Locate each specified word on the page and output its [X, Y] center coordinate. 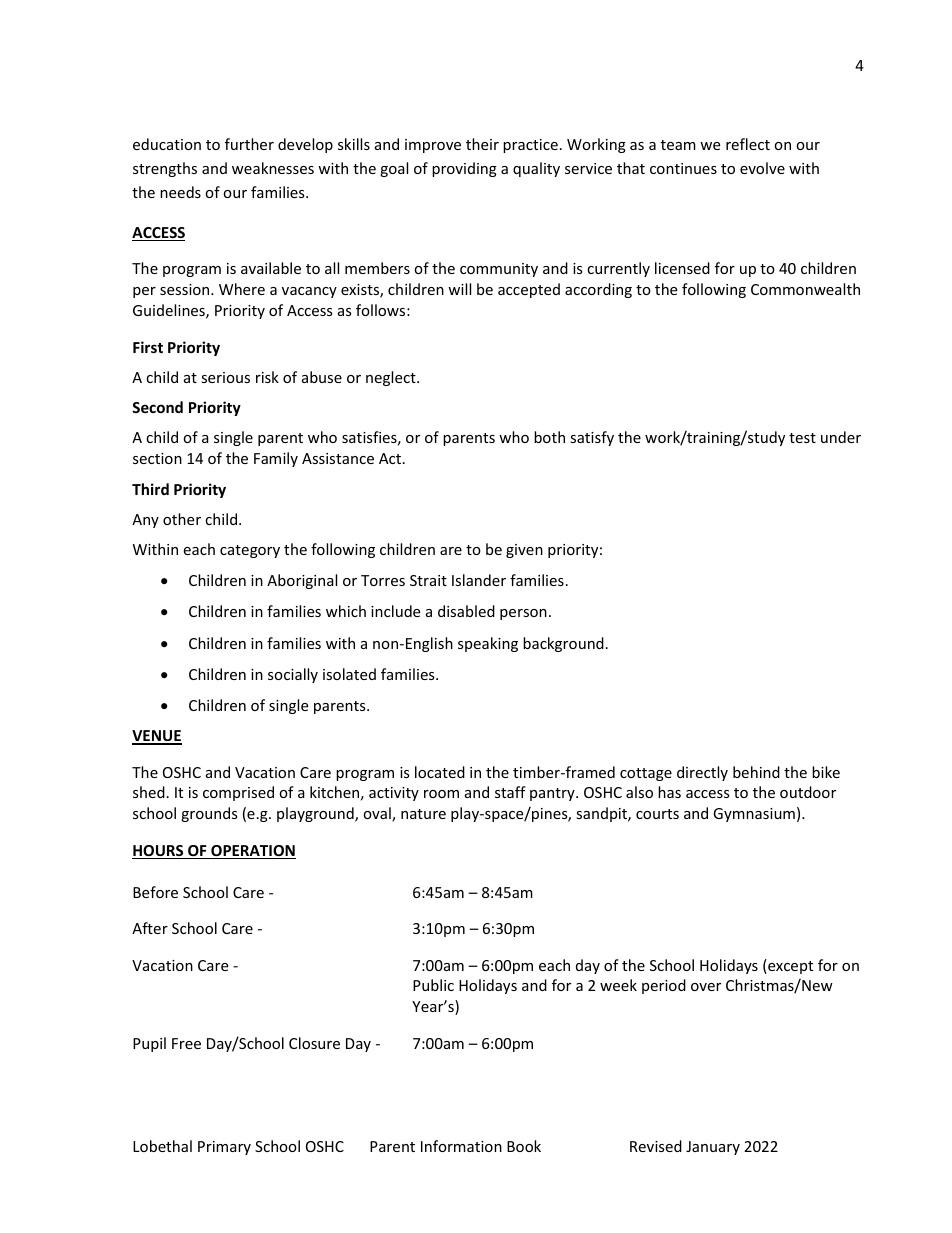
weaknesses [273, 168]
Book [524, 1146]
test [802, 438]
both [549, 437]
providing [464, 169]
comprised [238, 793]
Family [276, 459]
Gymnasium [754, 815]
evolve [762, 168]
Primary [224, 1148]
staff [510, 792]
